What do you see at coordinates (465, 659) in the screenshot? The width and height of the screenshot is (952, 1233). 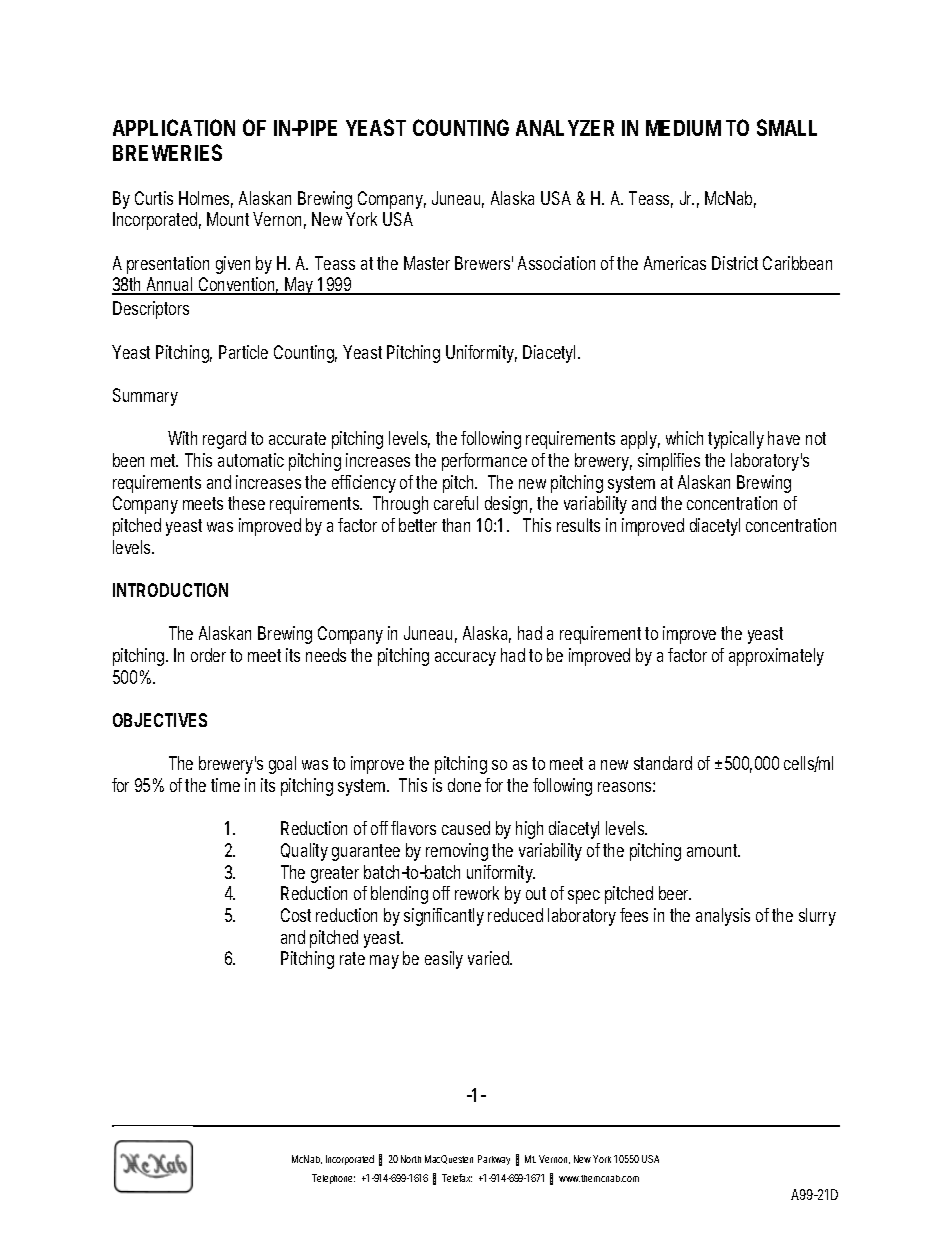 I see `accuracy` at bounding box center [465, 659].
